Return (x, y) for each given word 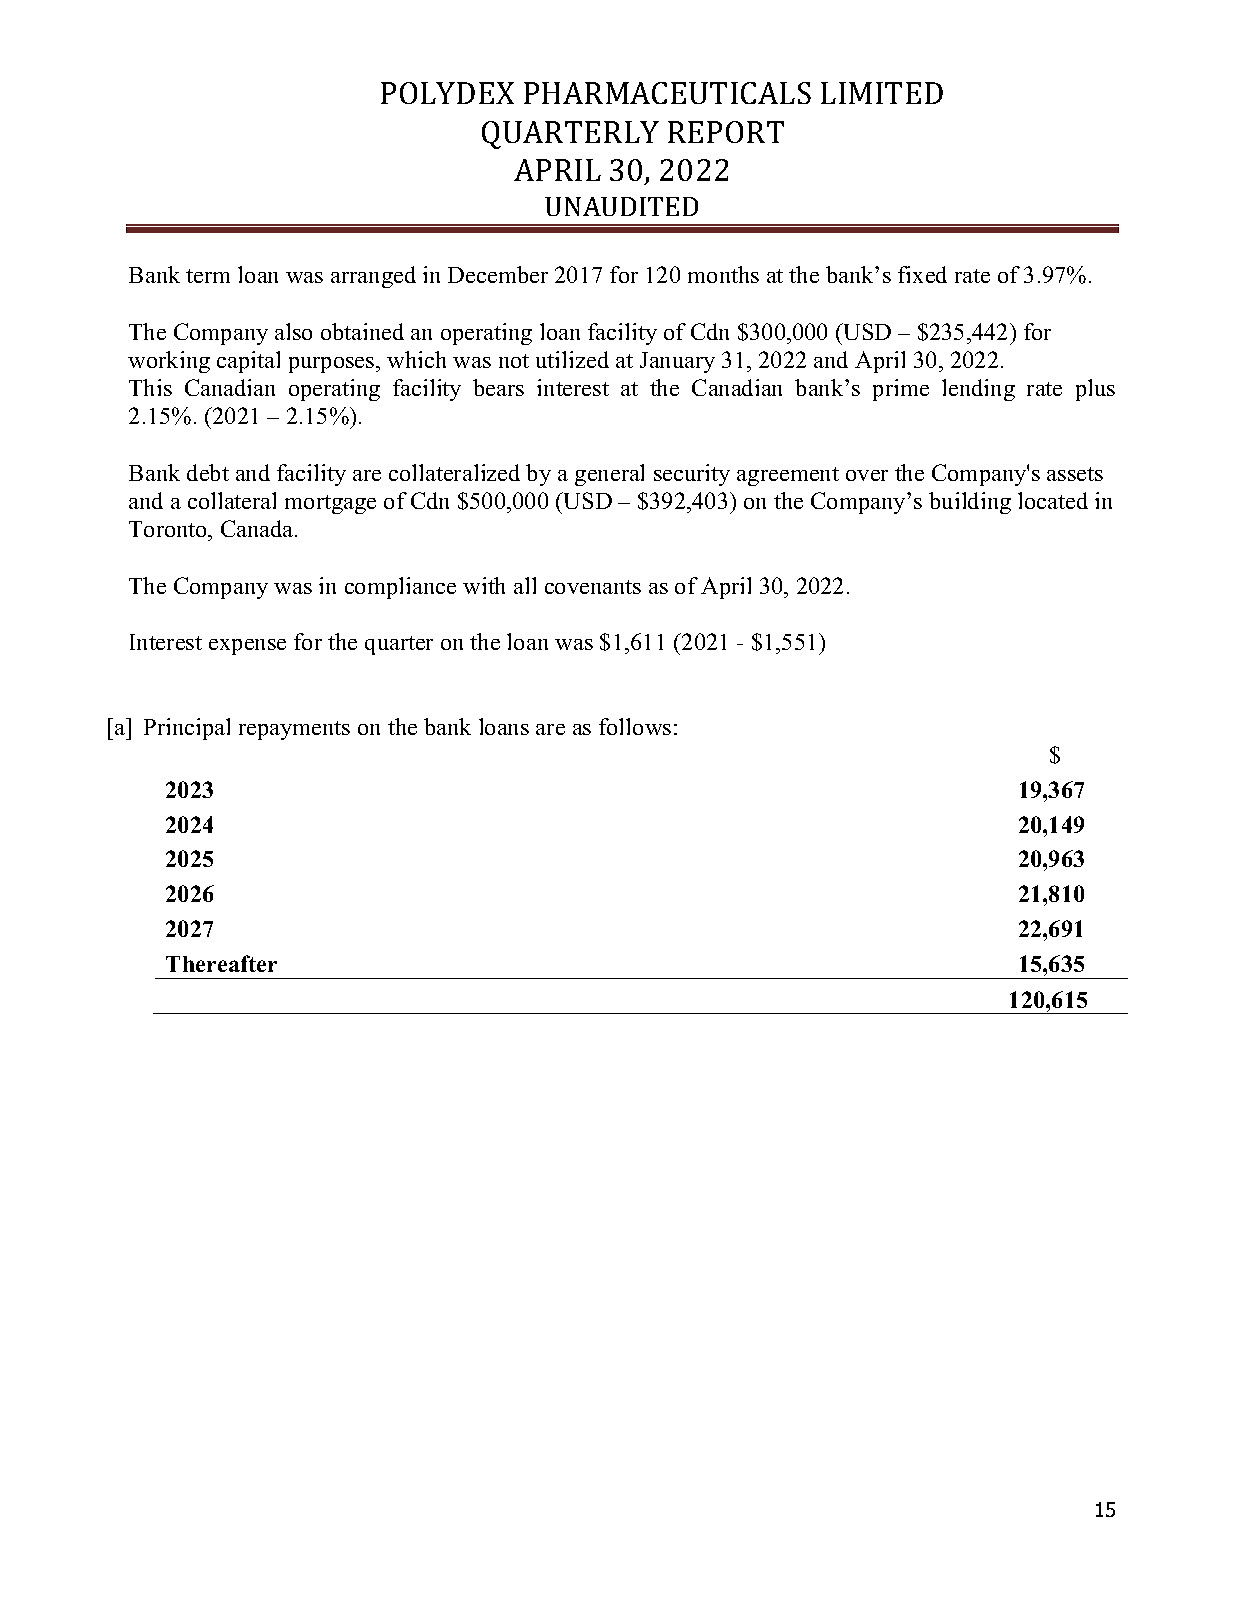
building (970, 503)
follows (635, 726)
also (293, 331)
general (609, 475)
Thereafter (221, 963)
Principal (187, 729)
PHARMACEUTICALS (667, 93)
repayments (294, 730)
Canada (258, 528)
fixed (922, 274)
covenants (593, 587)
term (208, 276)
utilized (572, 359)
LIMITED (882, 93)
